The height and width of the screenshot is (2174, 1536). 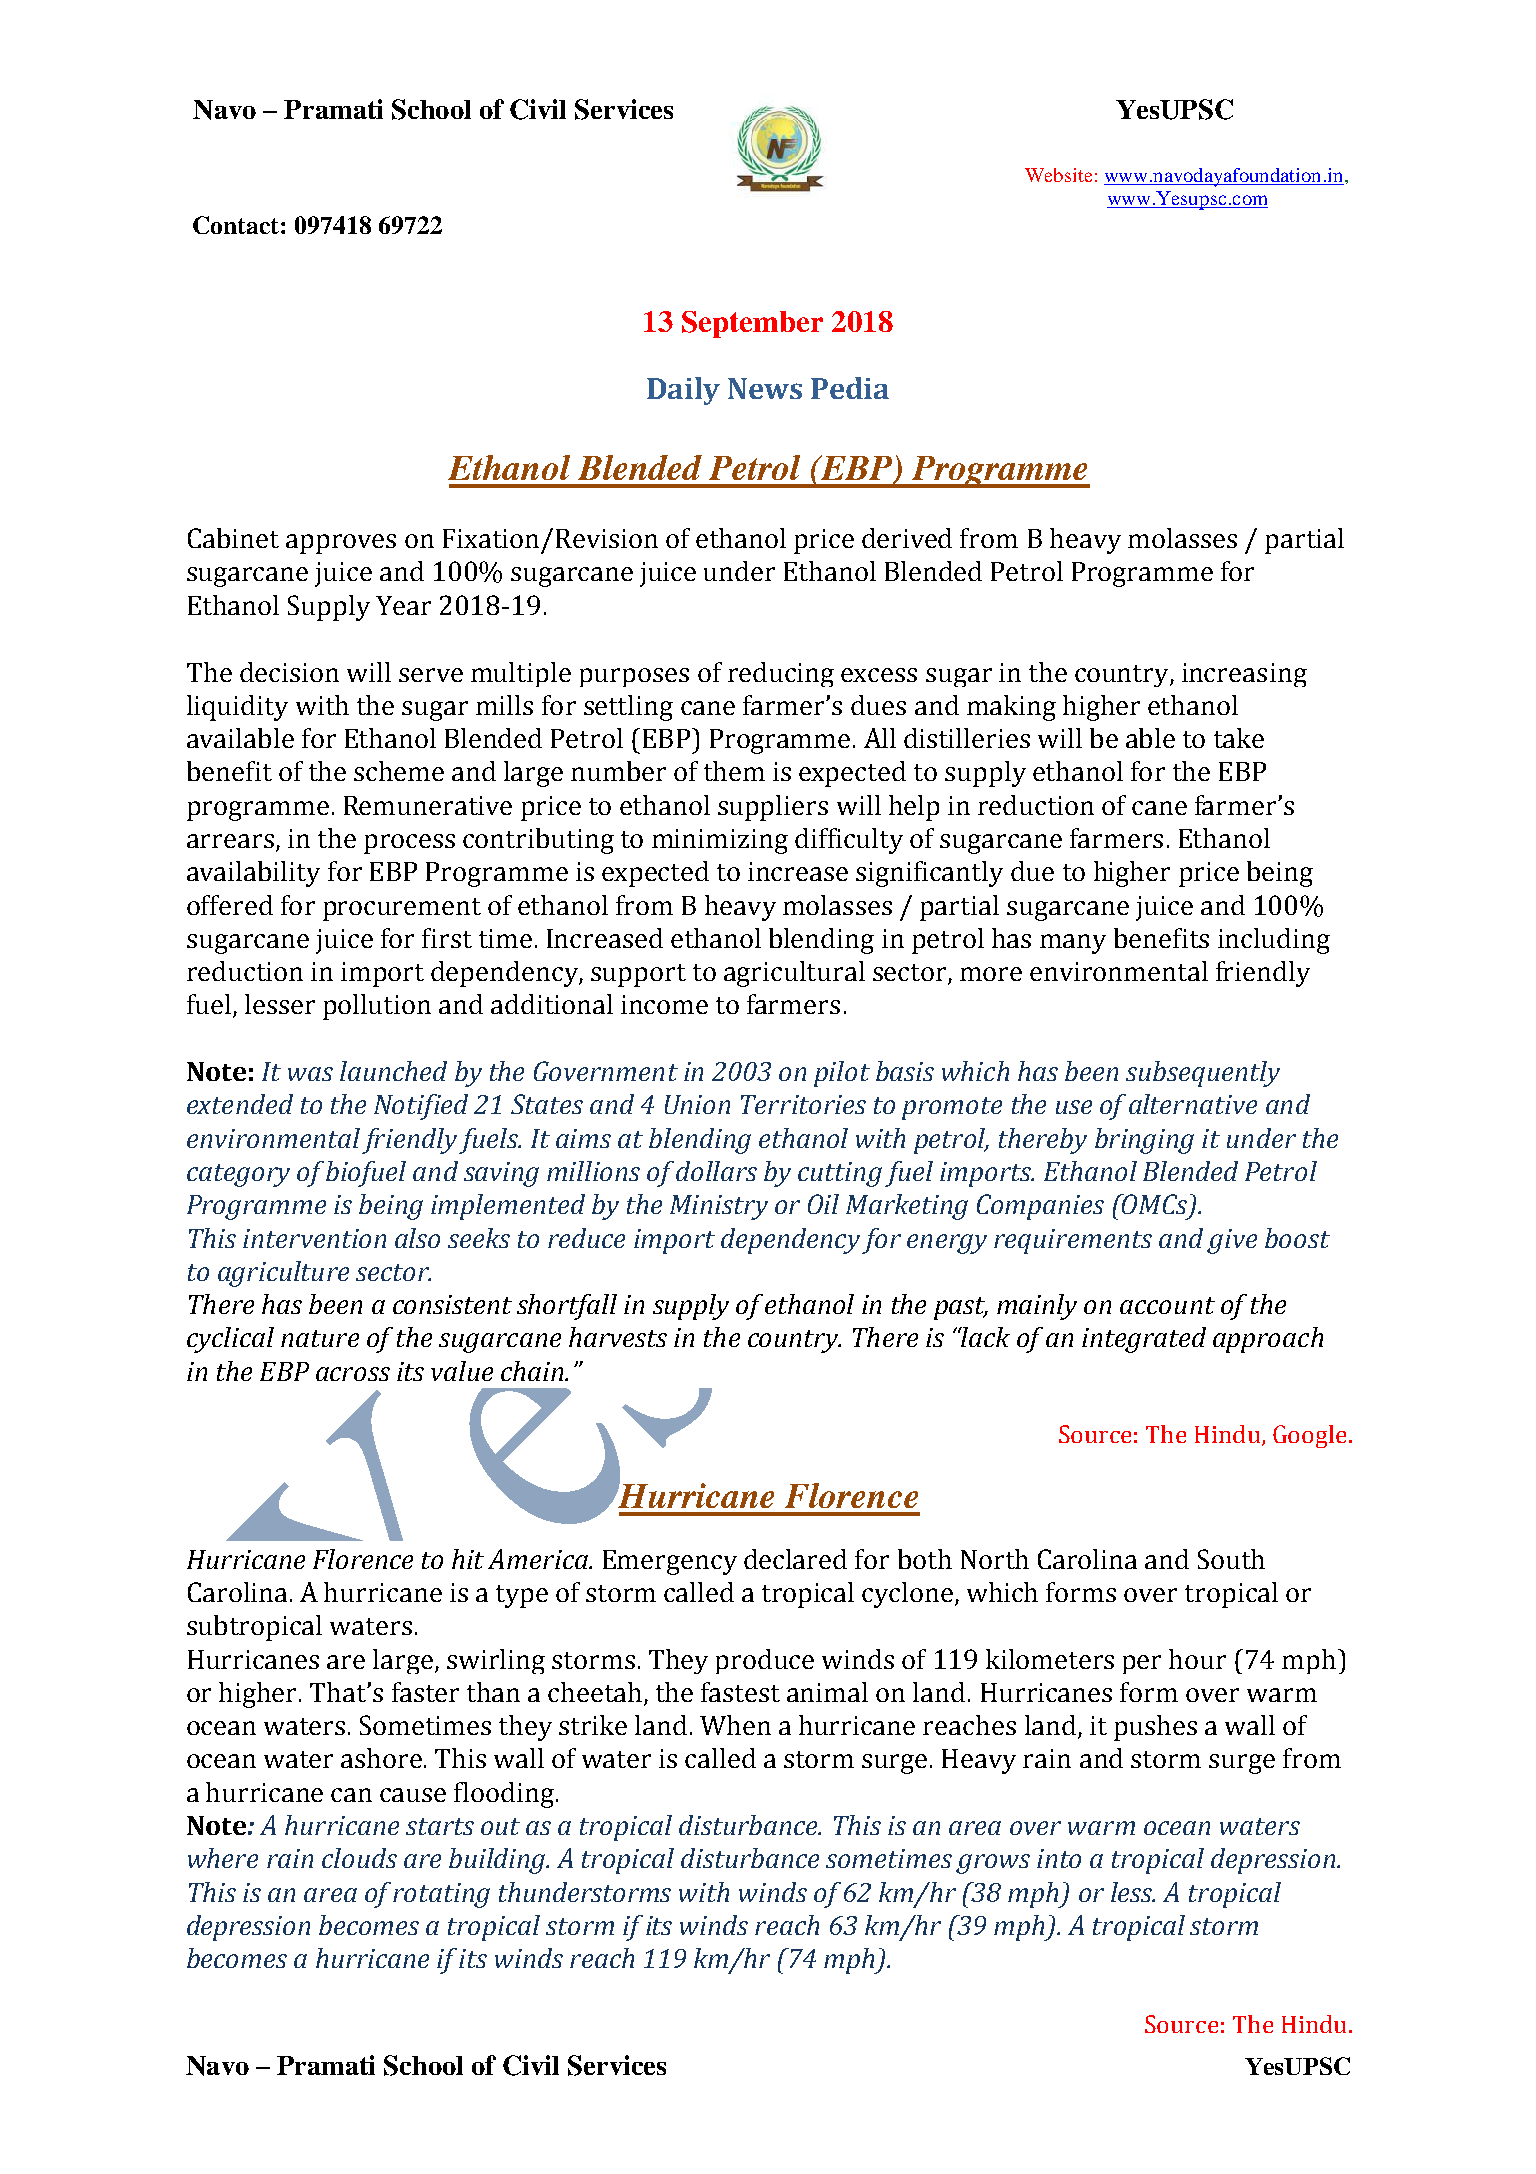 What do you see at coordinates (1167, 1305) in the screenshot?
I see `account` at bounding box center [1167, 1305].
